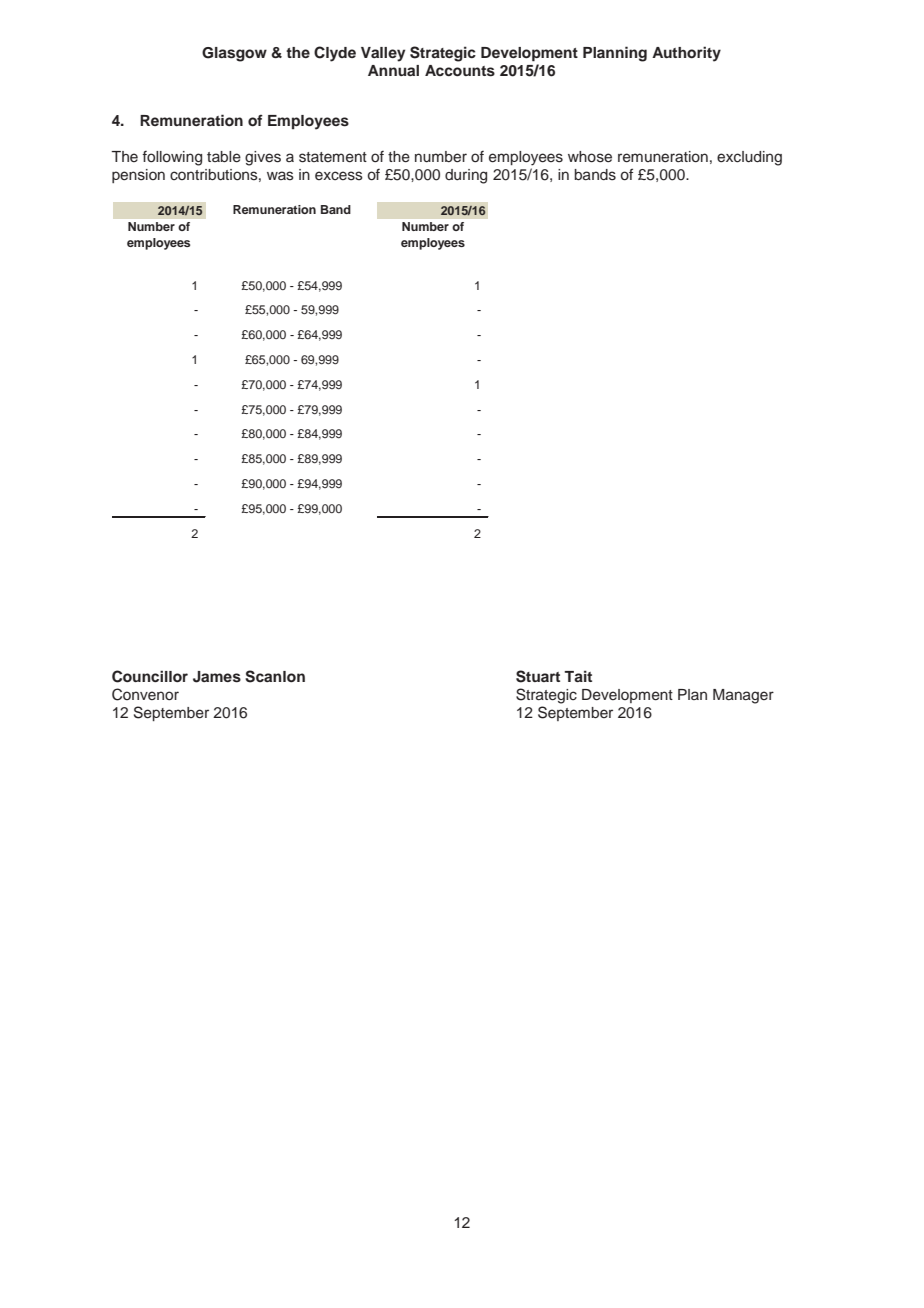 The width and height of the image is (924, 1308). I want to click on Scanlon, so click(275, 676).
